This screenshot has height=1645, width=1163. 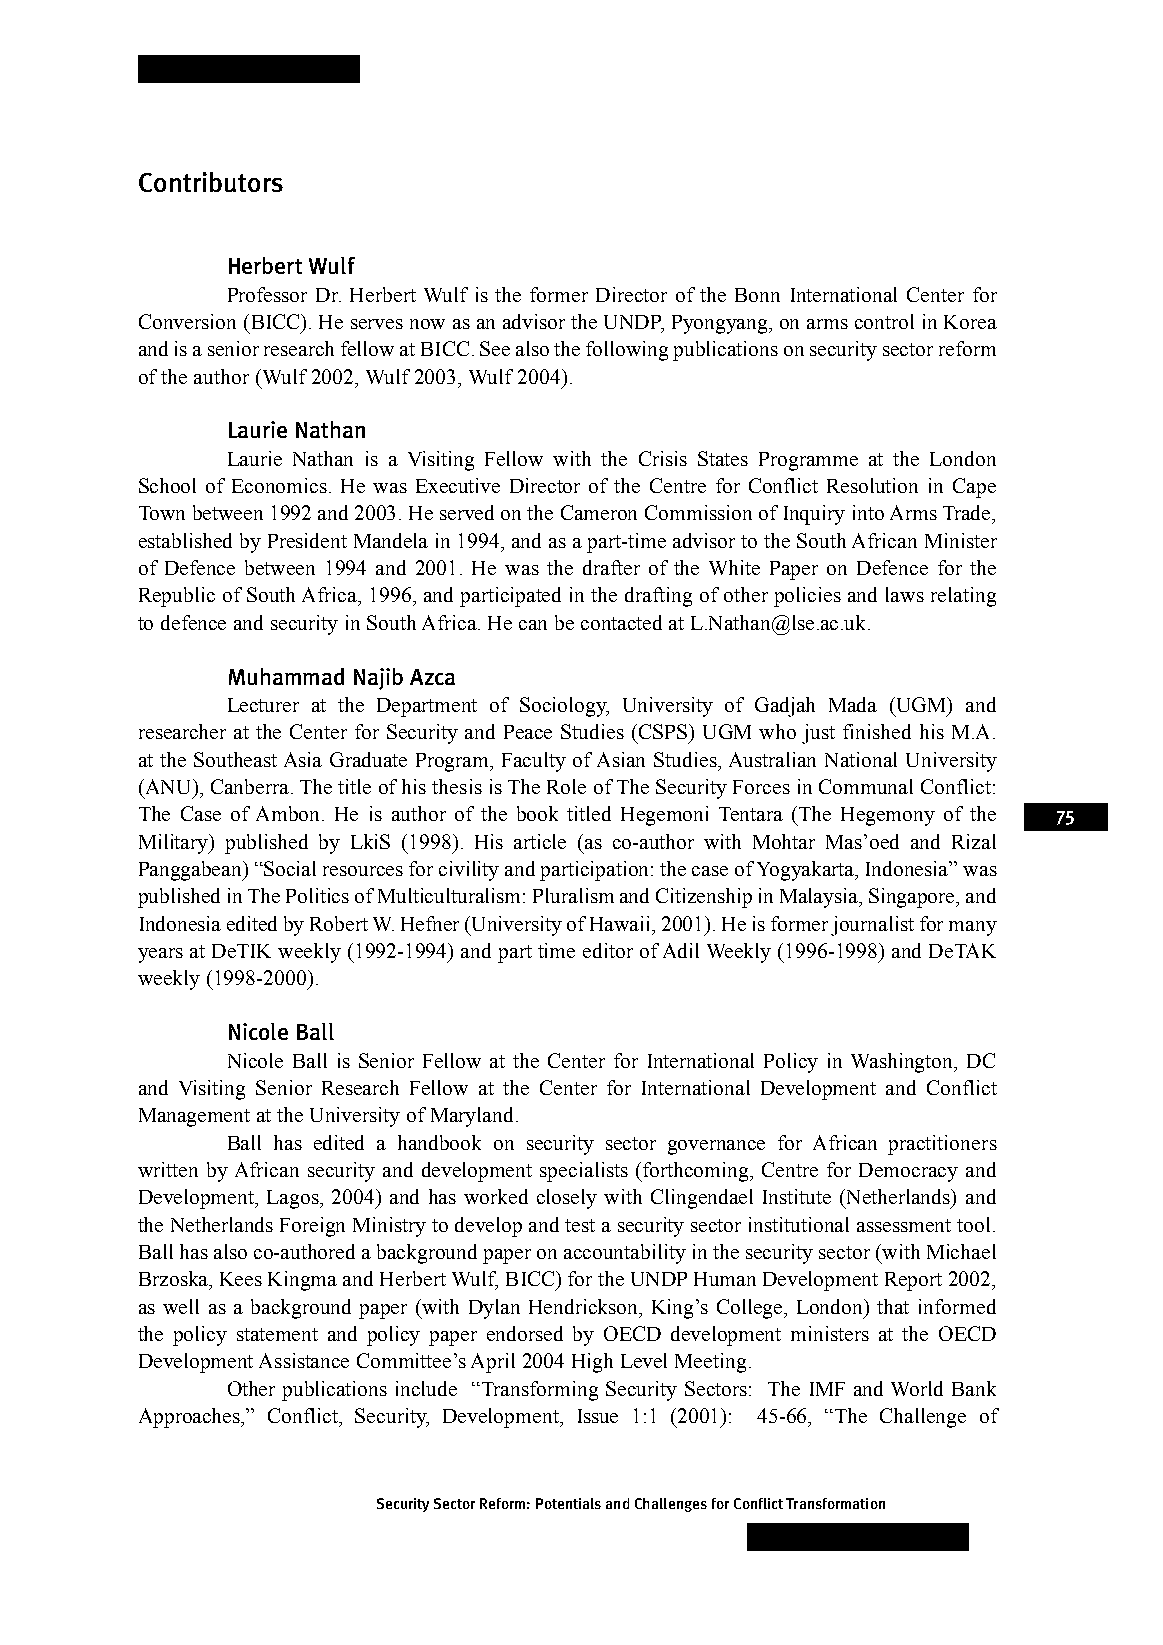 I want to click on finished, so click(x=877, y=731).
